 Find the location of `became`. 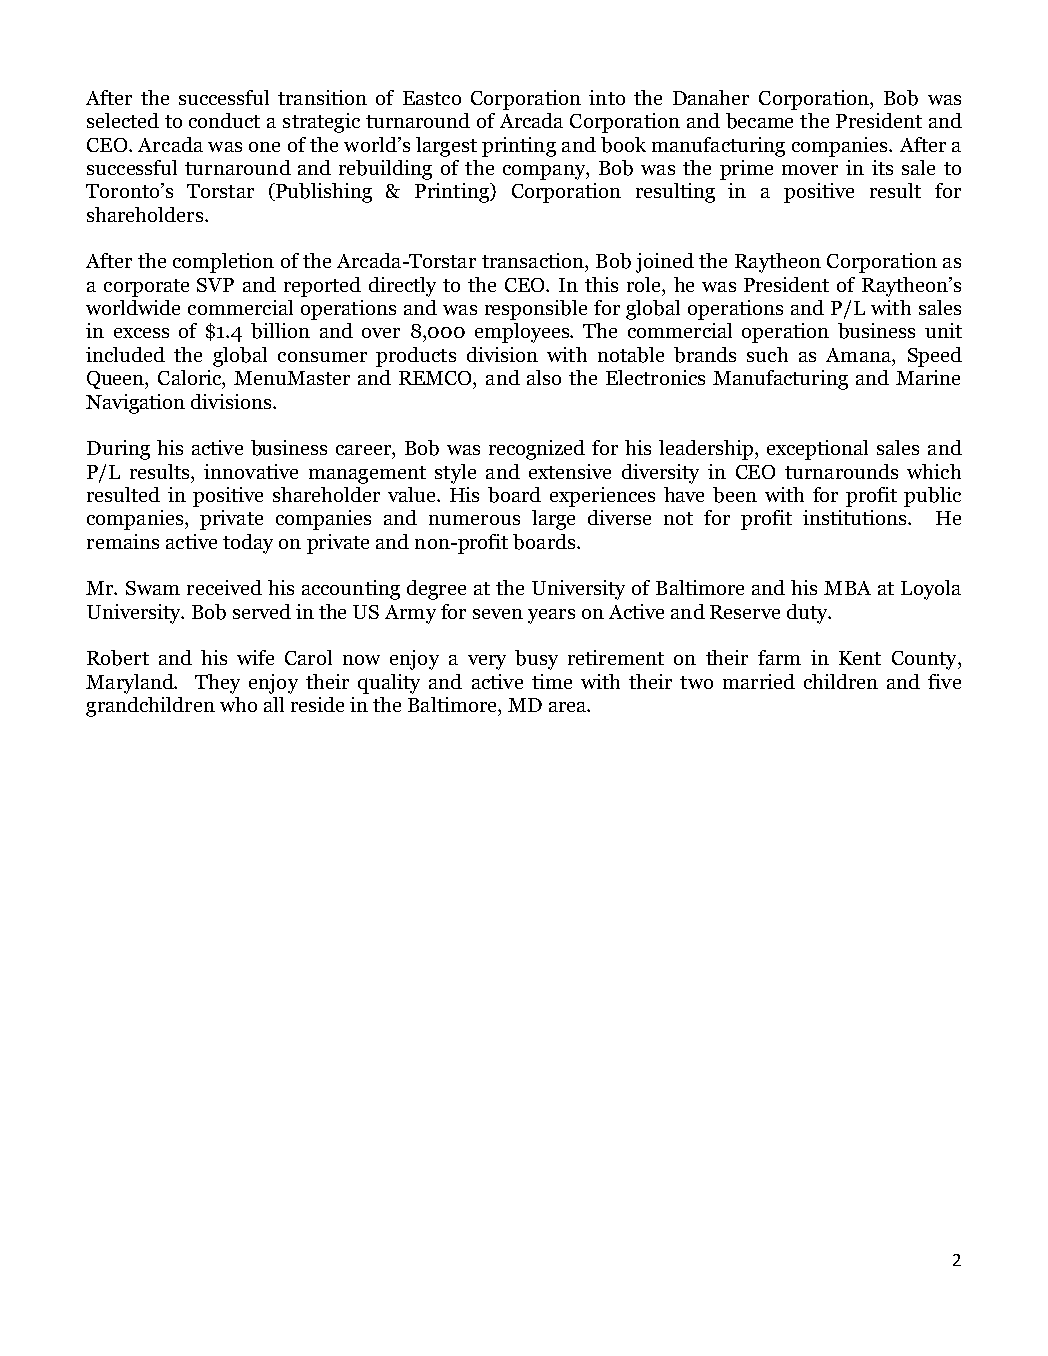

became is located at coordinates (759, 121).
